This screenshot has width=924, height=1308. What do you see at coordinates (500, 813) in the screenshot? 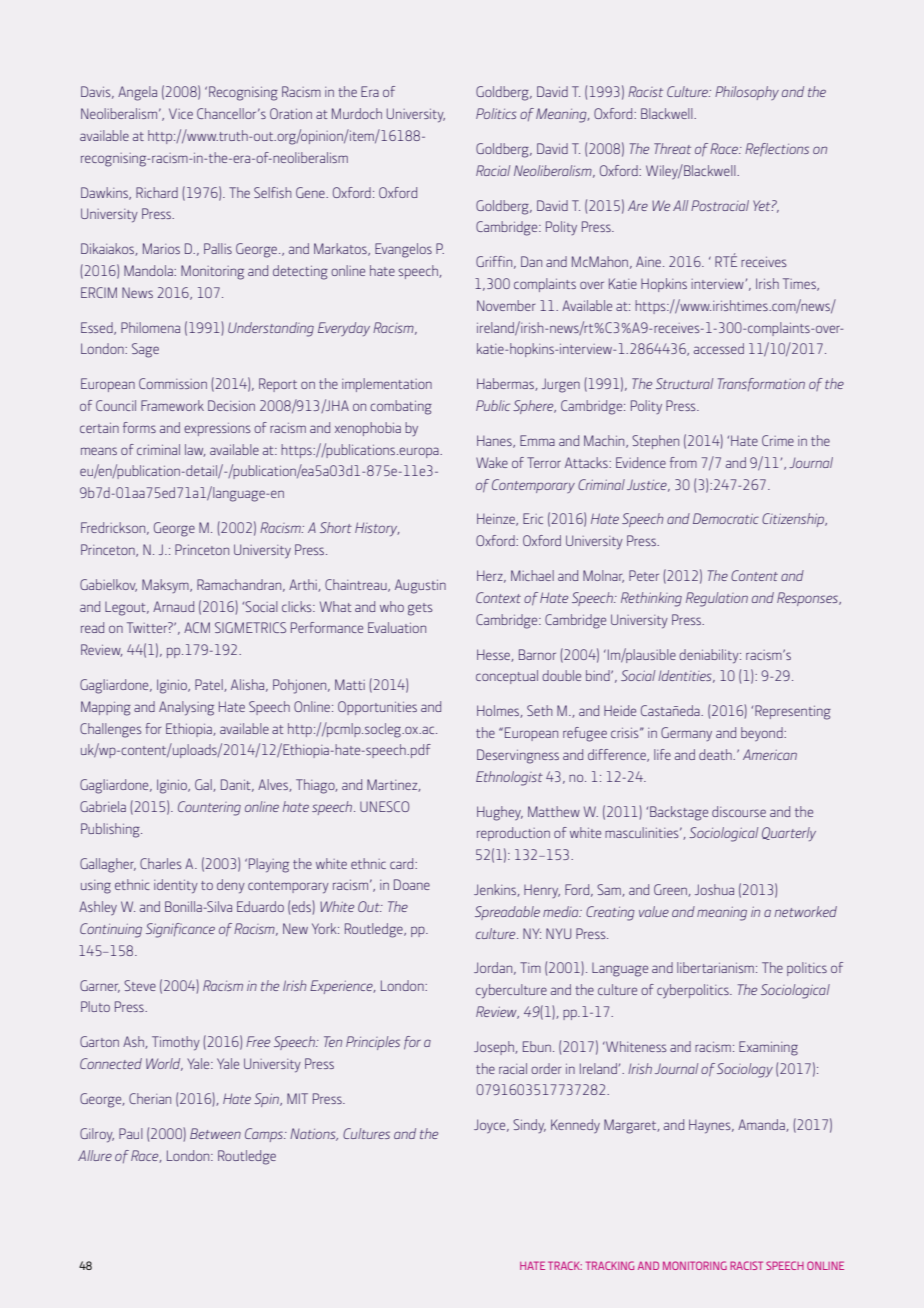
I see `Hughey` at bounding box center [500, 813].
